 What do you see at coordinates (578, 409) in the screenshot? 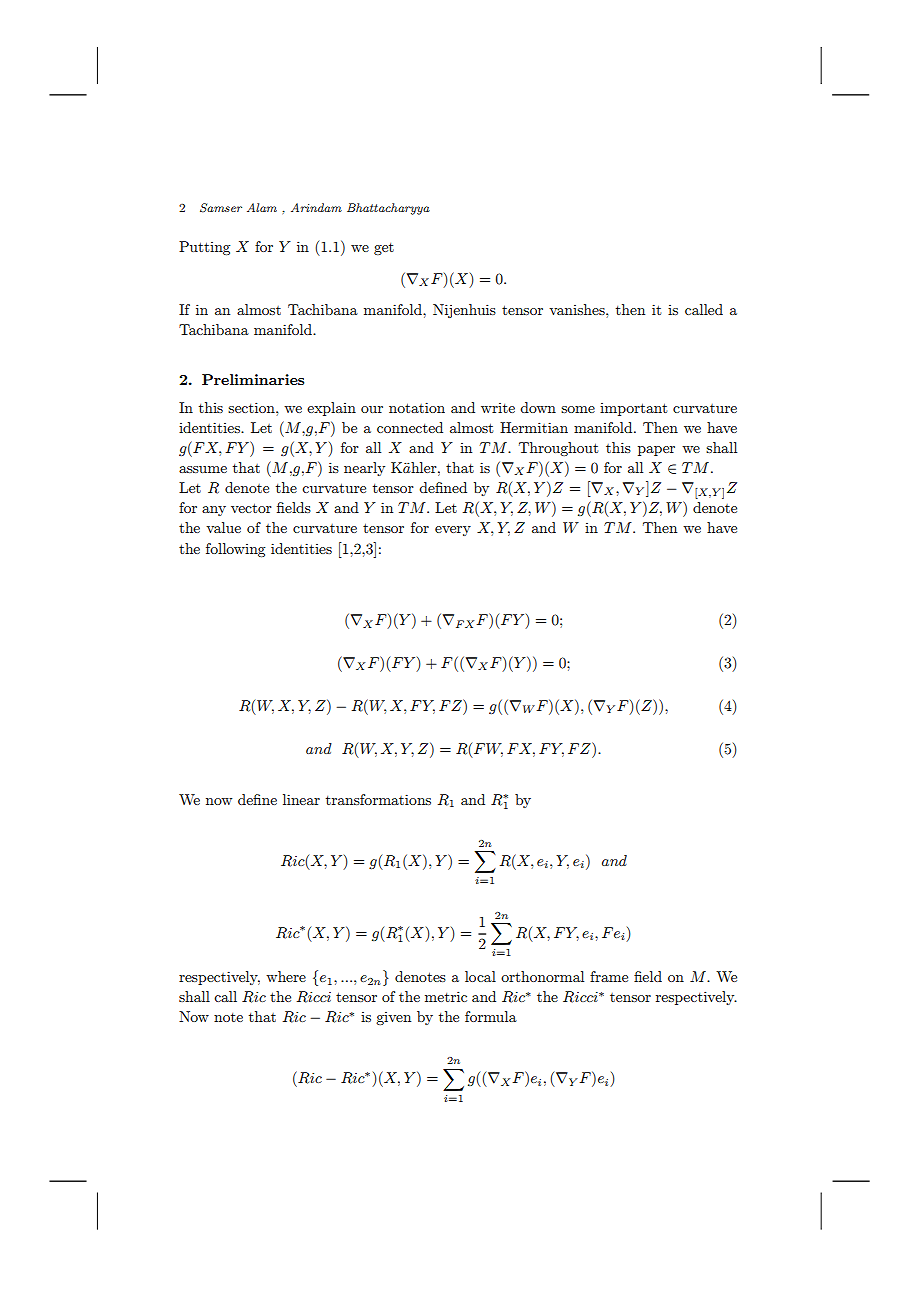
I see `some` at bounding box center [578, 409].
